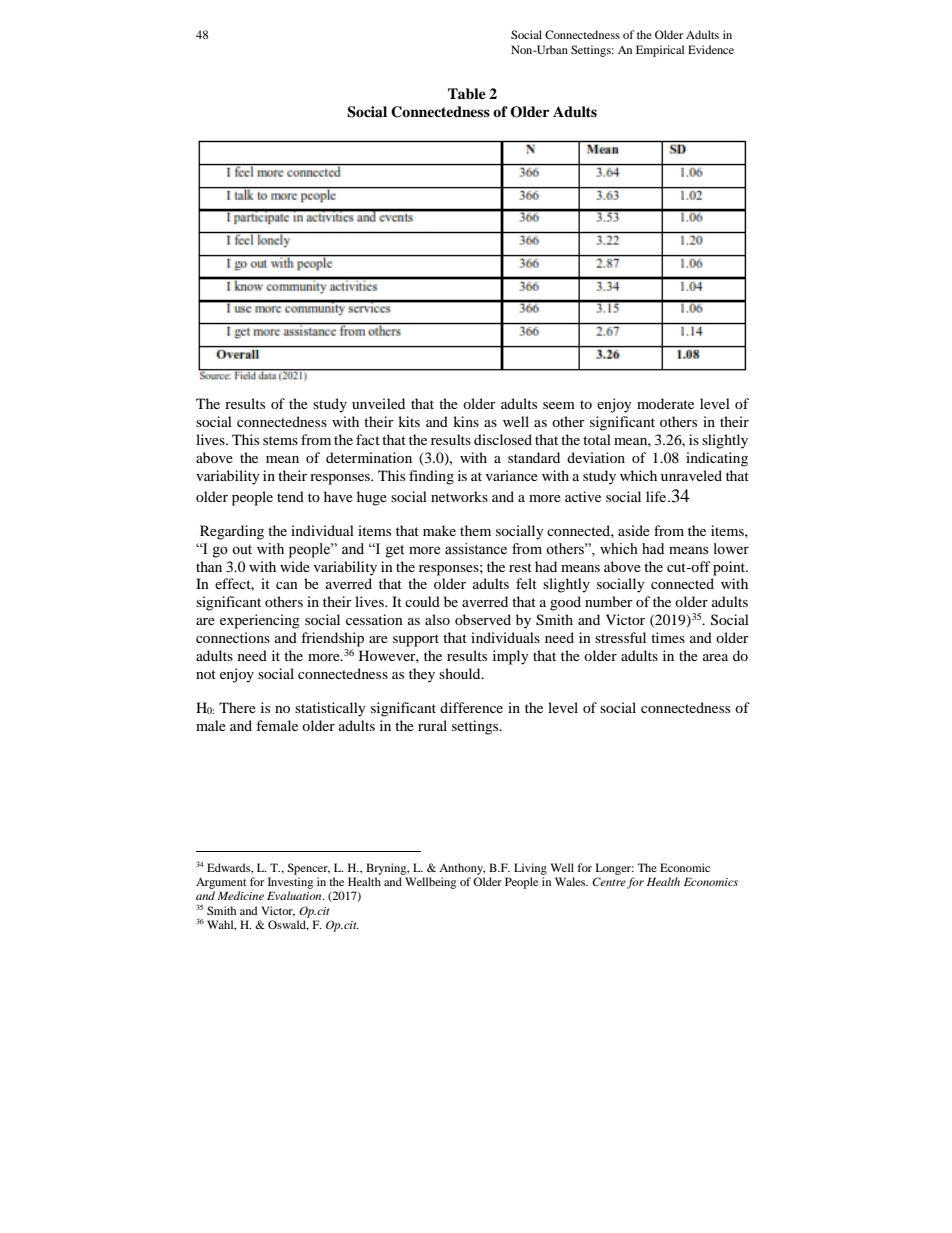  What do you see at coordinates (280, 440) in the page?
I see `stems` at bounding box center [280, 440].
